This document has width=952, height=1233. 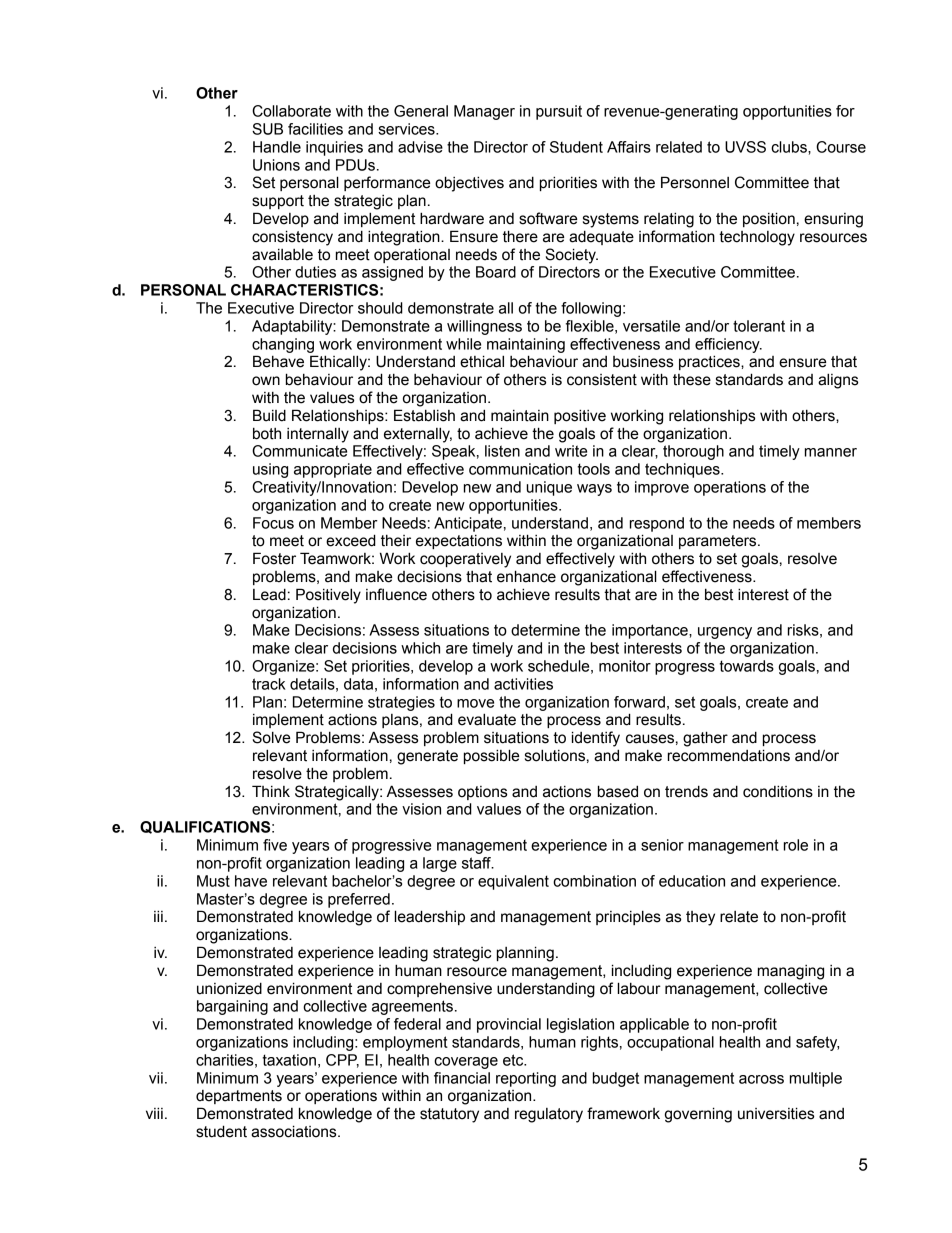 I want to click on reporting, so click(x=526, y=1079).
